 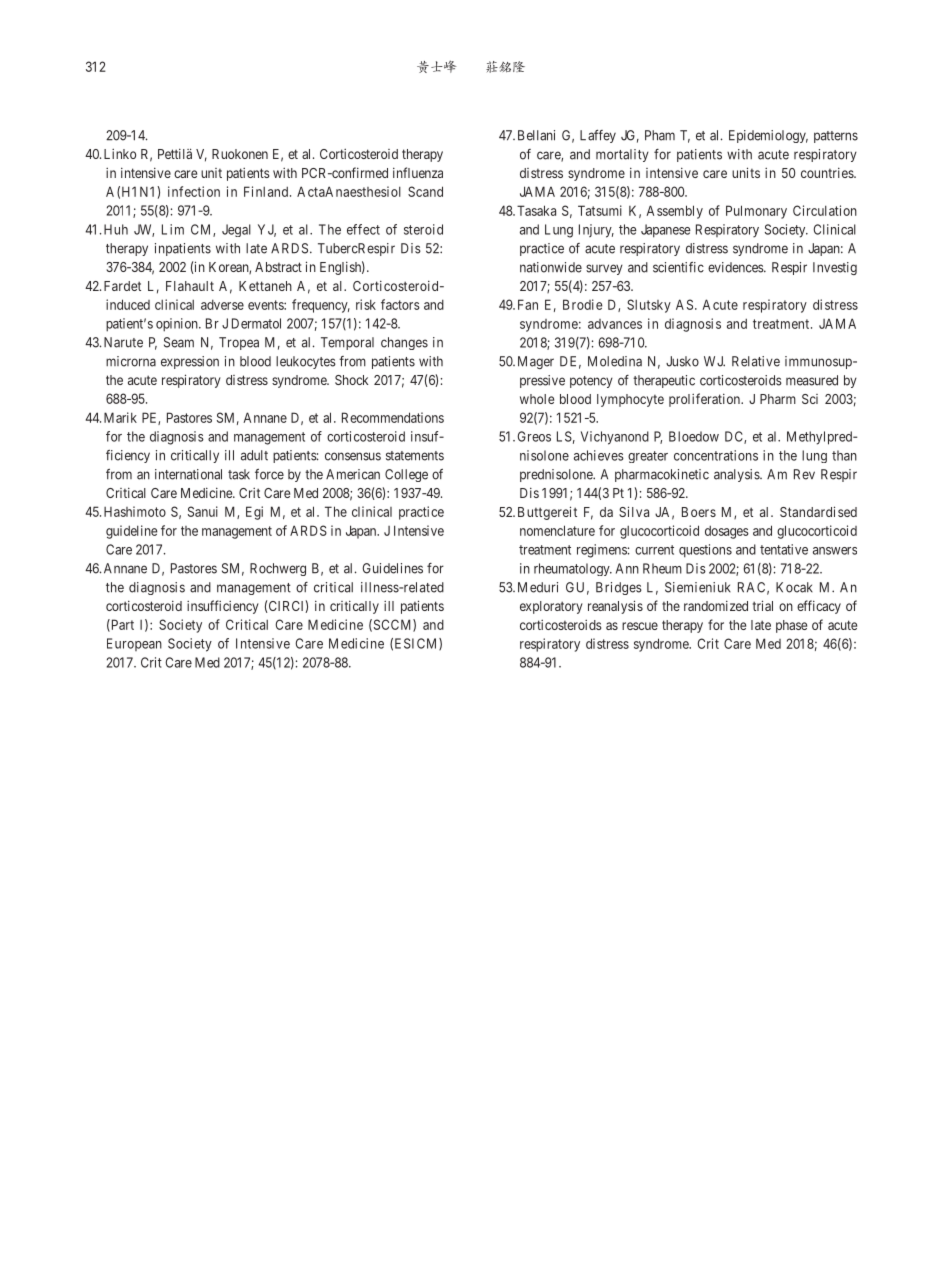 What do you see at coordinates (736, 267) in the image?
I see `evidences` at bounding box center [736, 267].
